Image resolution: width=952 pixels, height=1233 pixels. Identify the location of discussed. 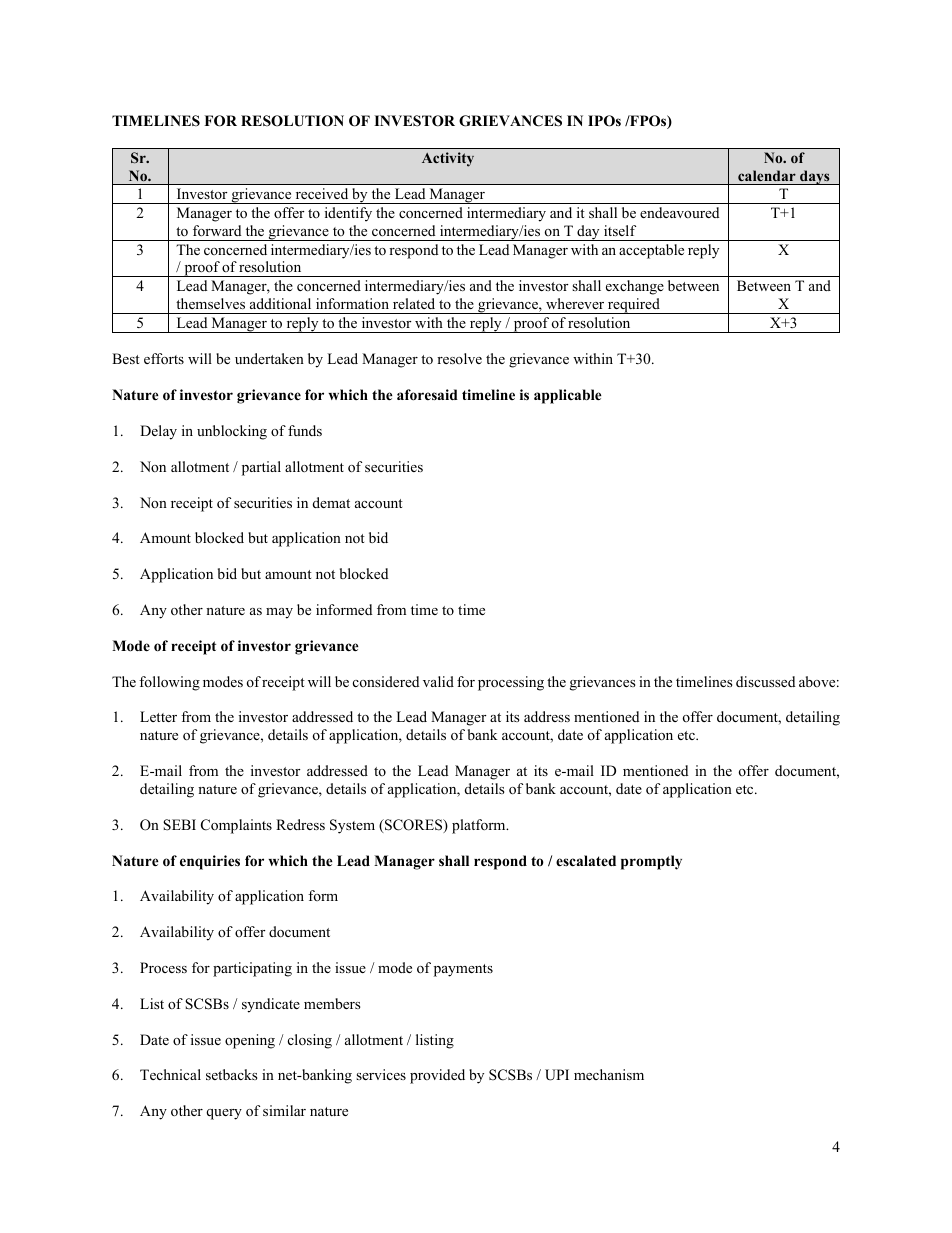
(765, 681).
